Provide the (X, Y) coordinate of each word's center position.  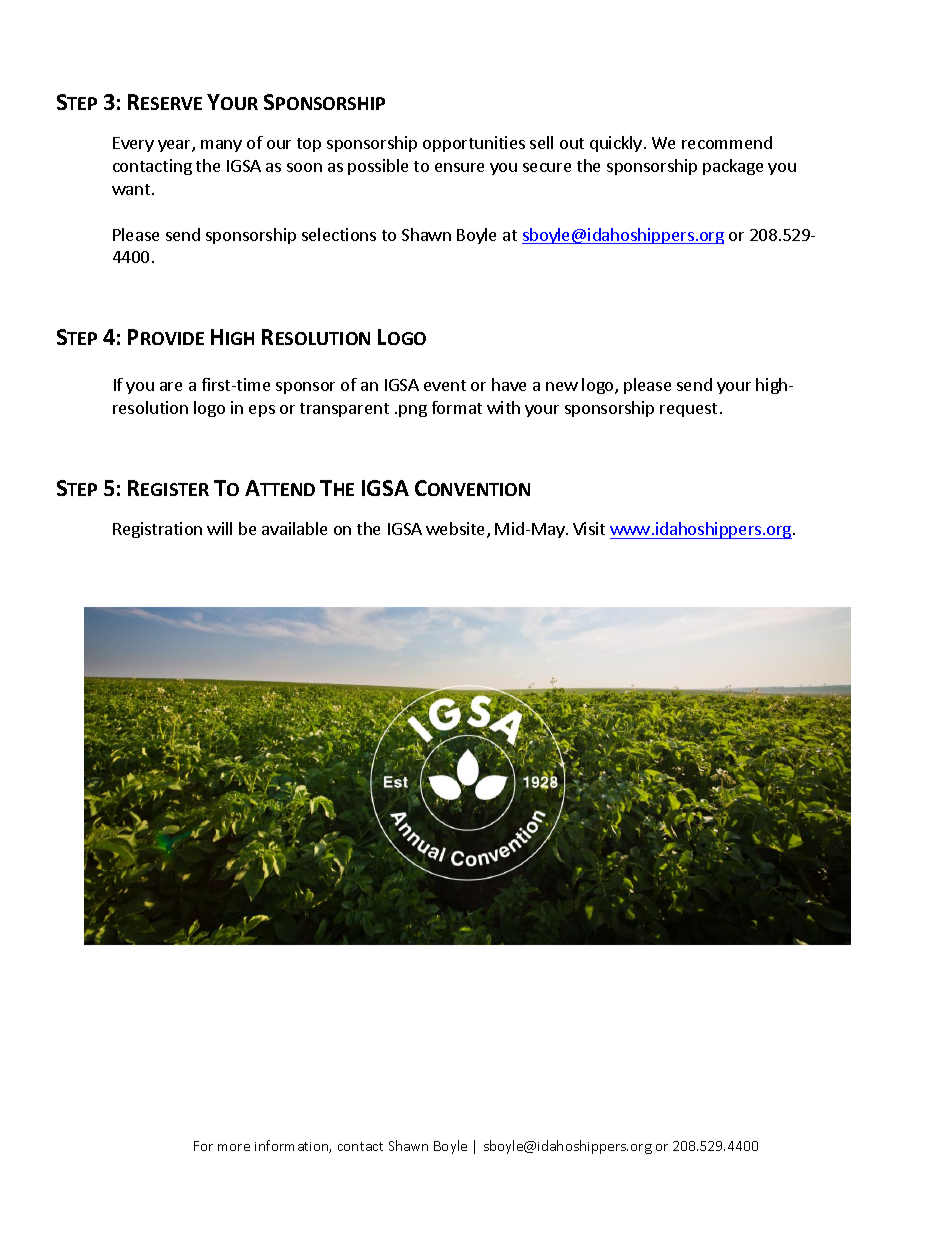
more (234, 1147)
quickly (616, 144)
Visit (589, 528)
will (219, 528)
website (457, 530)
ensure (459, 167)
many (221, 146)
